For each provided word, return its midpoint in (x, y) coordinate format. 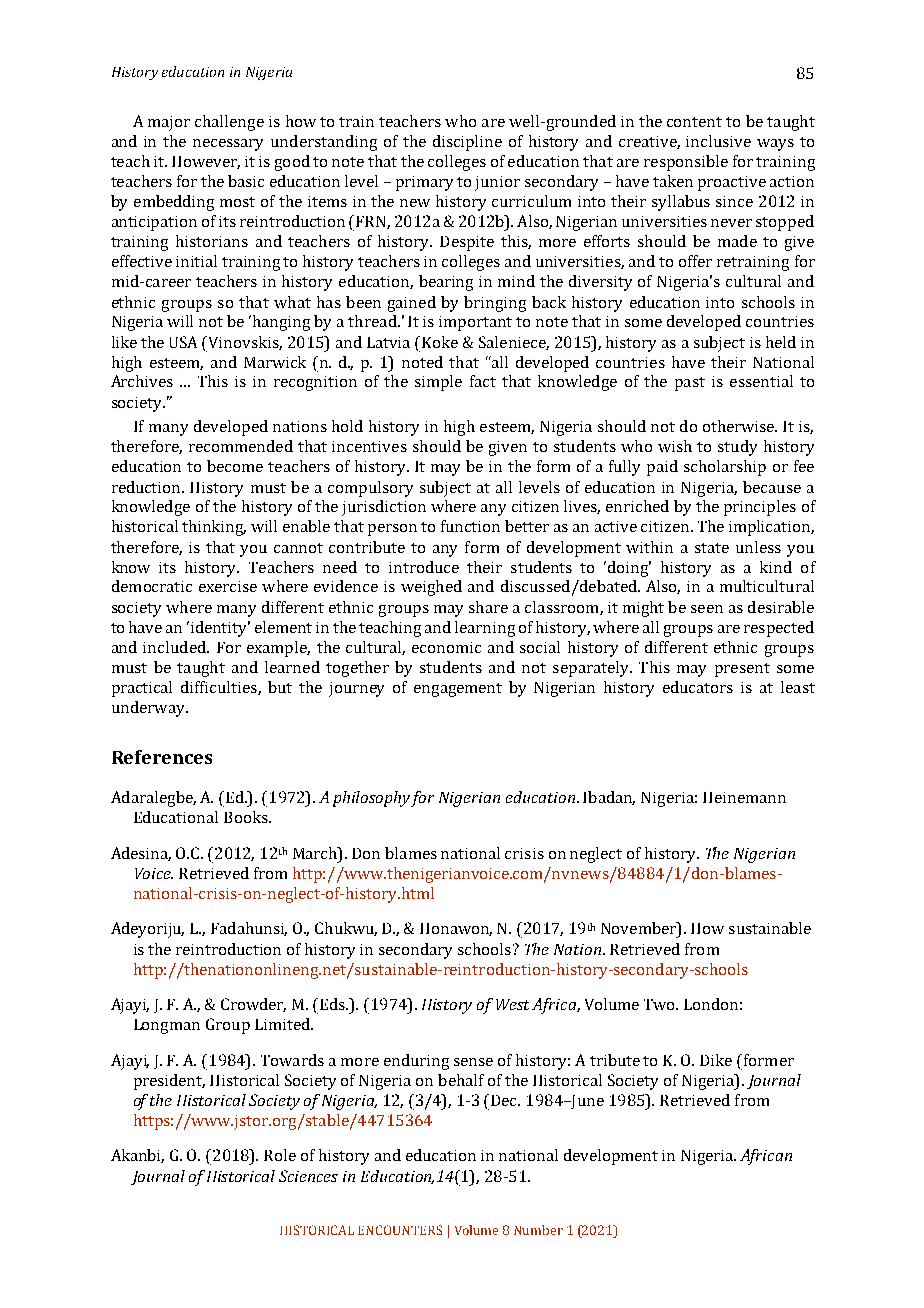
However (206, 162)
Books (247, 817)
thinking (214, 528)
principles (760, 508)
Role (280, 1155)
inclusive (718, 141)
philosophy (372, 799)
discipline (467, 143)
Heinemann (744, 797)
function (470, 526)
